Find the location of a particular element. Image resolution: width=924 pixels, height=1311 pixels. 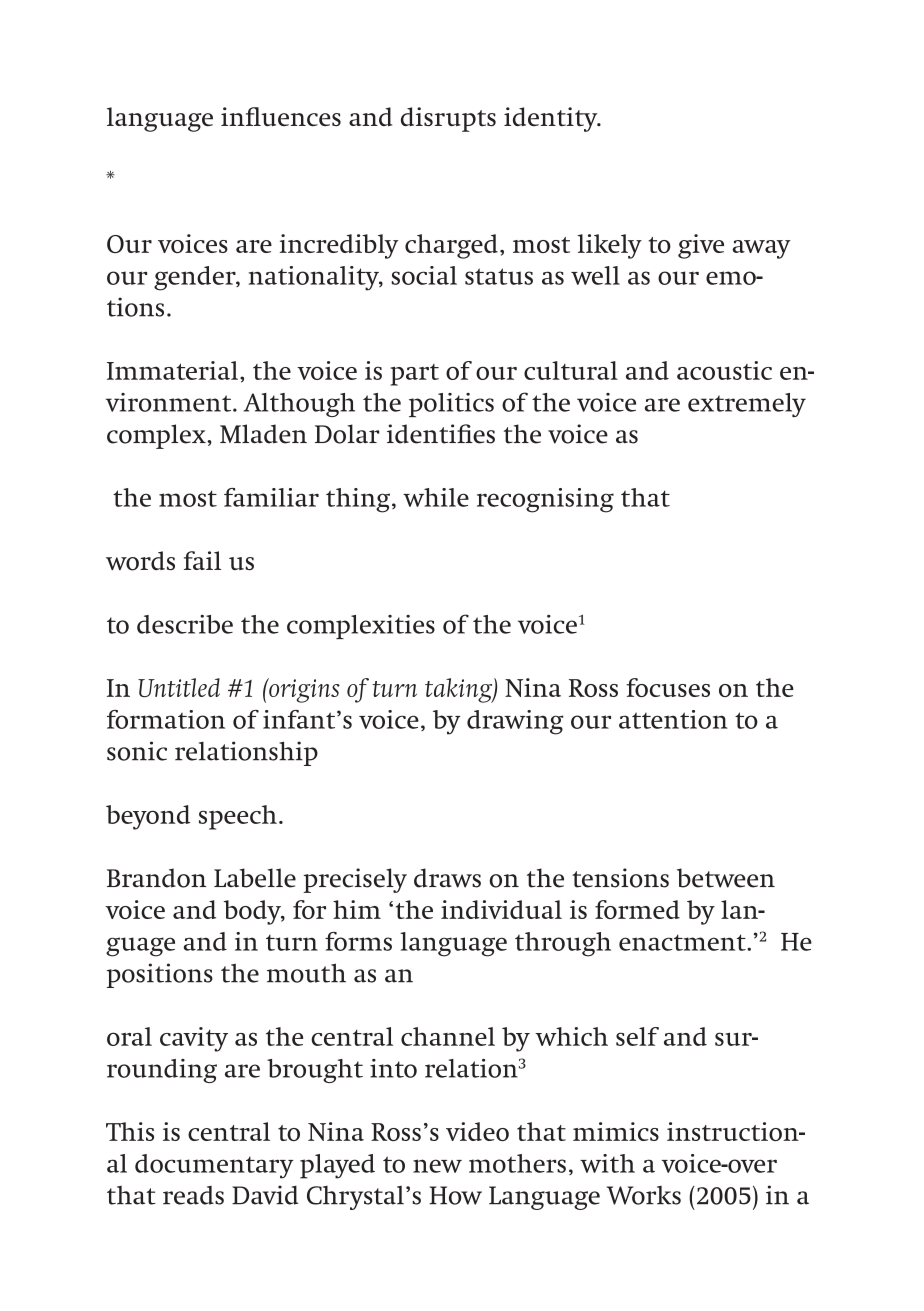

new is located at coordinates (437, 1166).
